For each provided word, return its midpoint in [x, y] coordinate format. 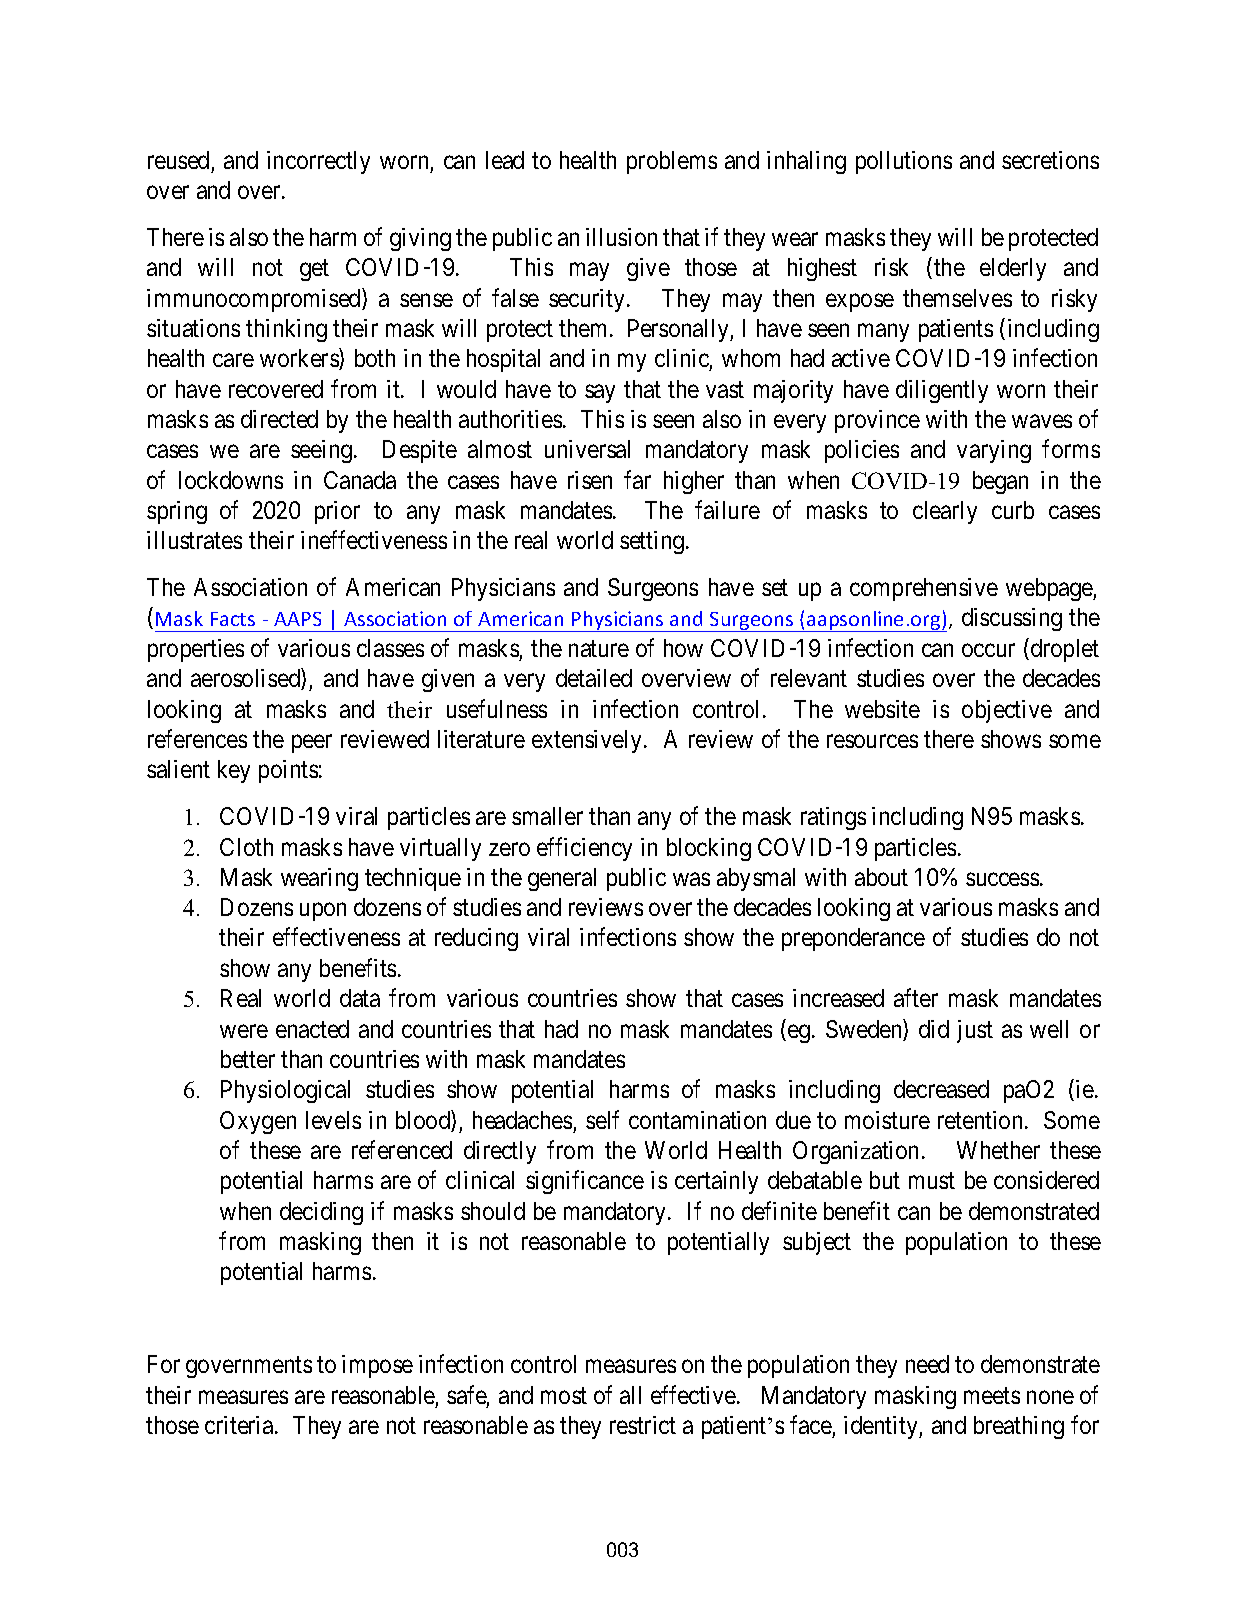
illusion [621, 237]
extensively [588, 741]
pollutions [904, 162]
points [288, 771]
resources [872, 741]
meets [992, 1396]
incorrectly [318, 162]
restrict [643, 1425]
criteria [240, 1425]
